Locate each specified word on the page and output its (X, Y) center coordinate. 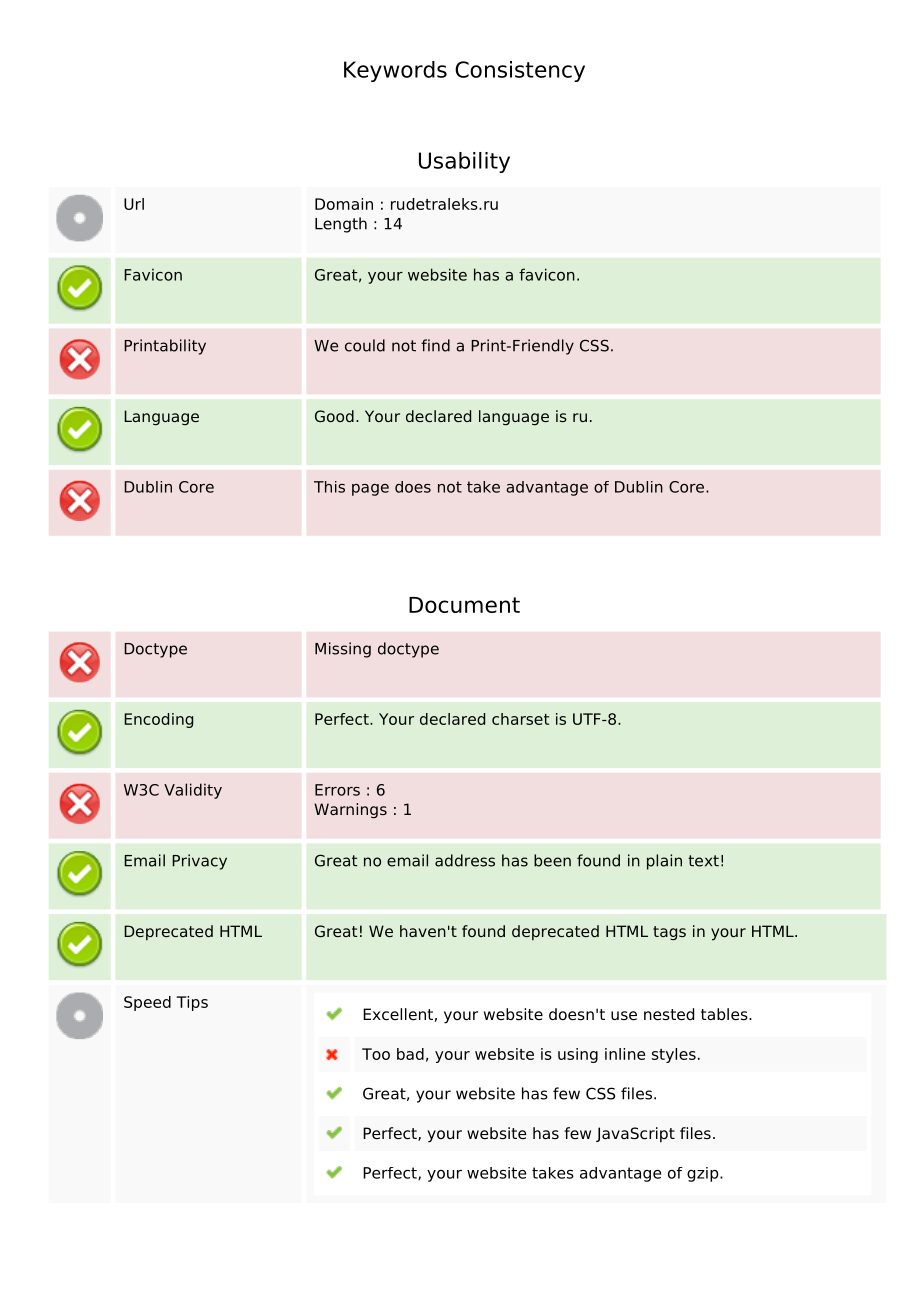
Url (134, 204)
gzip (704, 1174)
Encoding (158, 720)
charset (520, 719)
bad (410, 1054)
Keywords (395, 71)
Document (464, 605)
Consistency (520, 71)
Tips (192, 1003)
